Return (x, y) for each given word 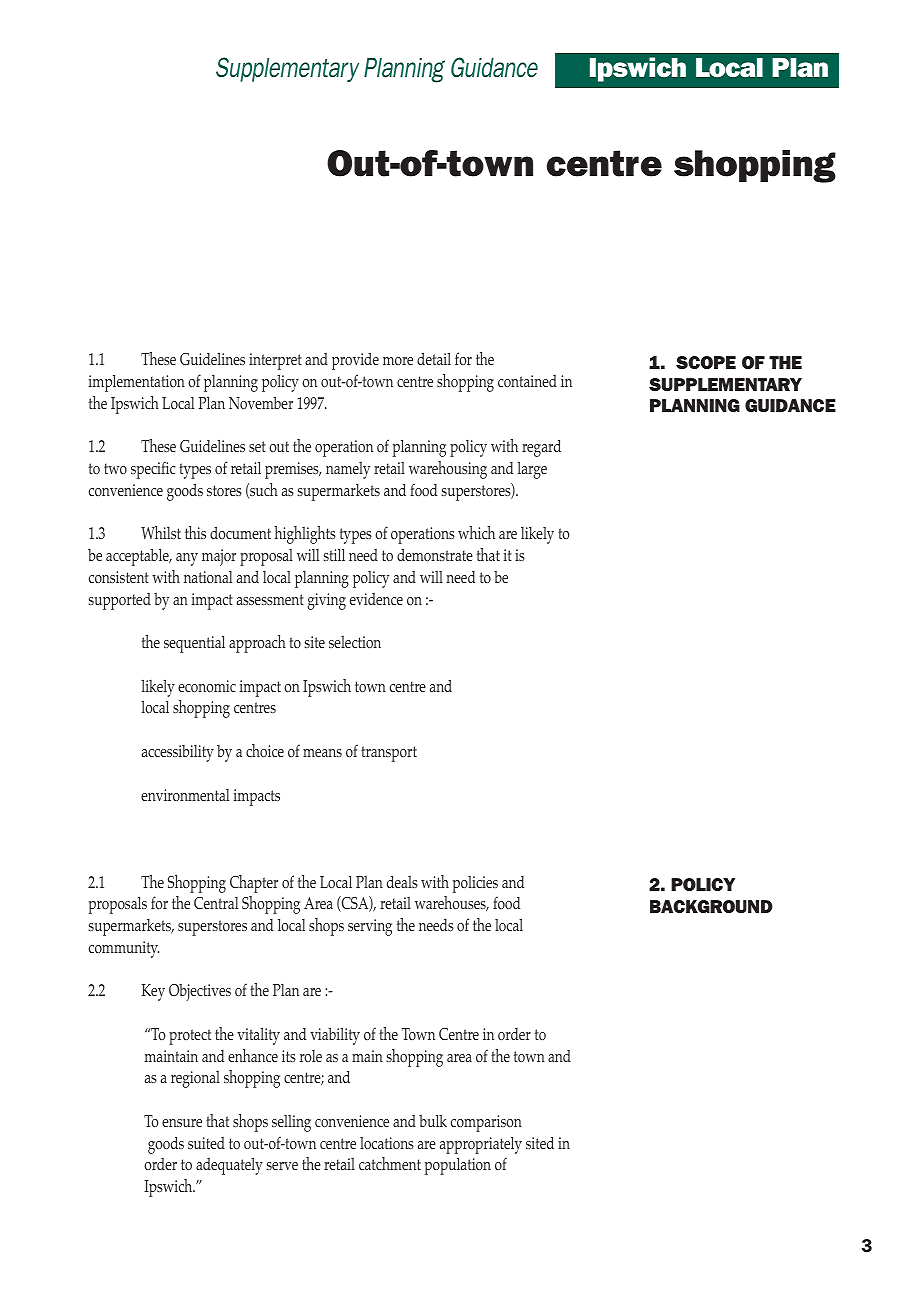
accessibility (178, 753)
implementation (137, 383)
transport (389, 754)
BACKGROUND (711, 906)
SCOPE (706, 362)
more (398, 361)
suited (206, 1143)
